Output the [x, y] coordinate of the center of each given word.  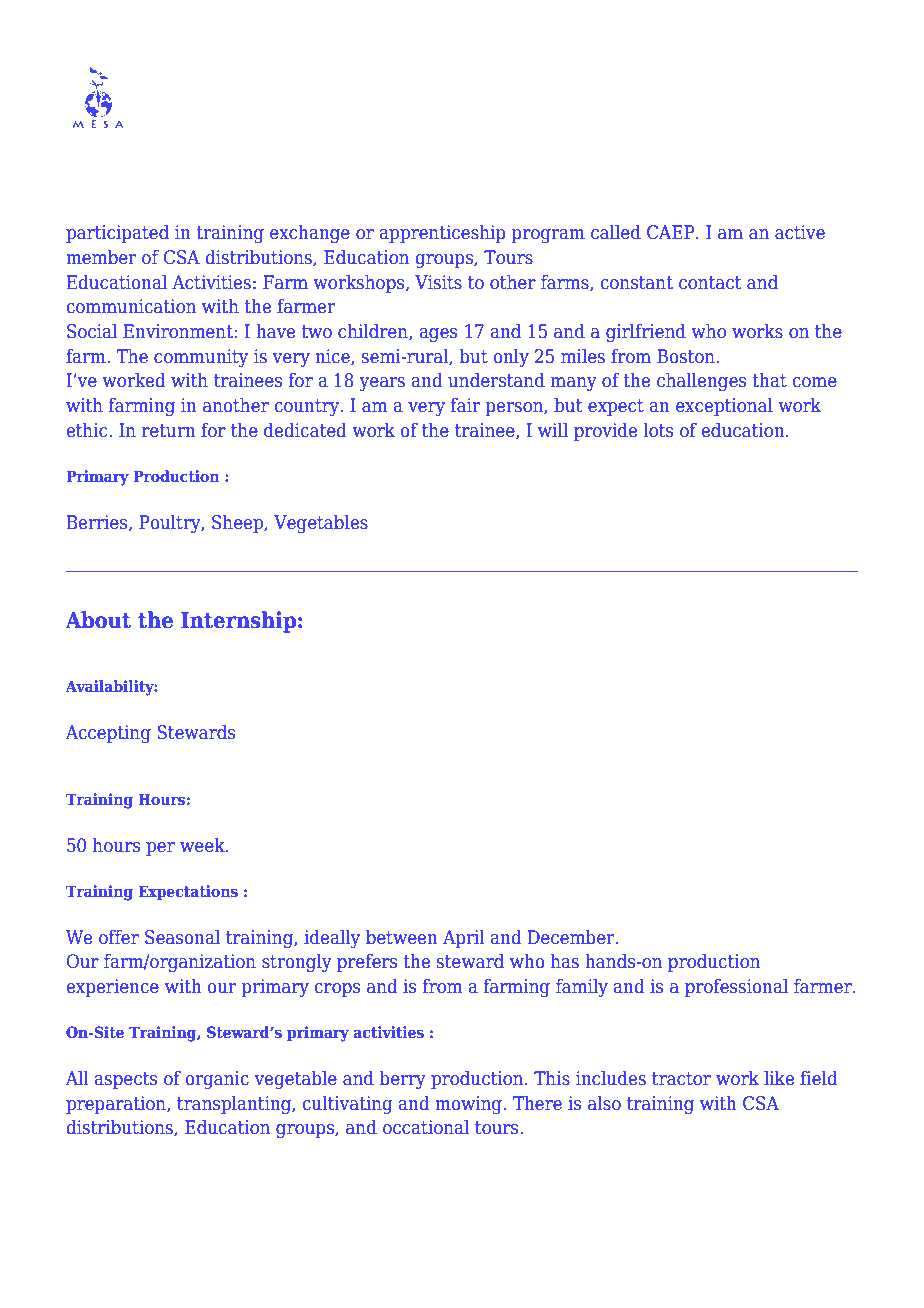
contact [710, 282]
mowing [468, 1105]
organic [217, 1080]
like [779, 1078]
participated [117, 234]
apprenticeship [443, 234]
